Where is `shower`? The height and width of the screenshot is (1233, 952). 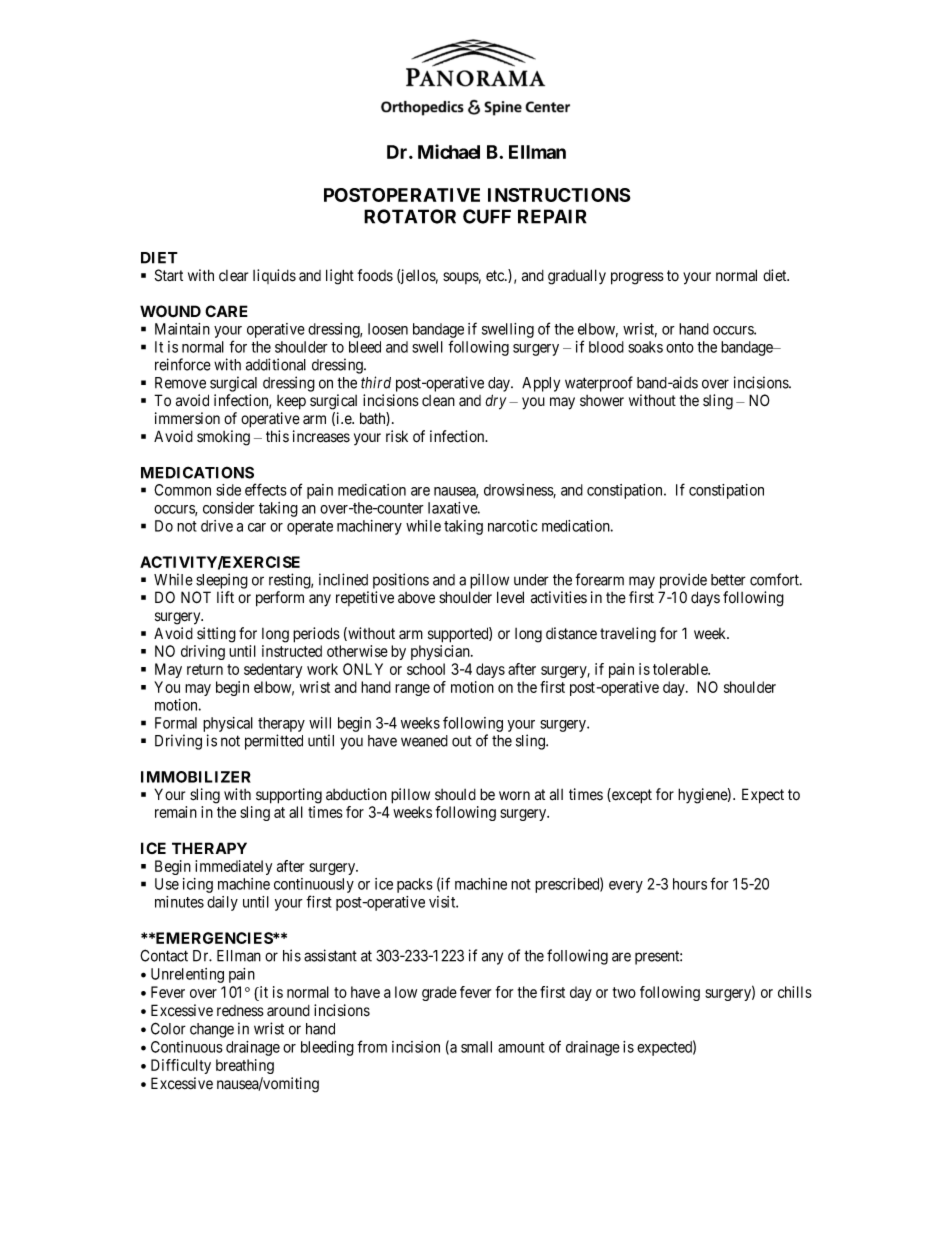 shower is located at coordinates (602, 401).
